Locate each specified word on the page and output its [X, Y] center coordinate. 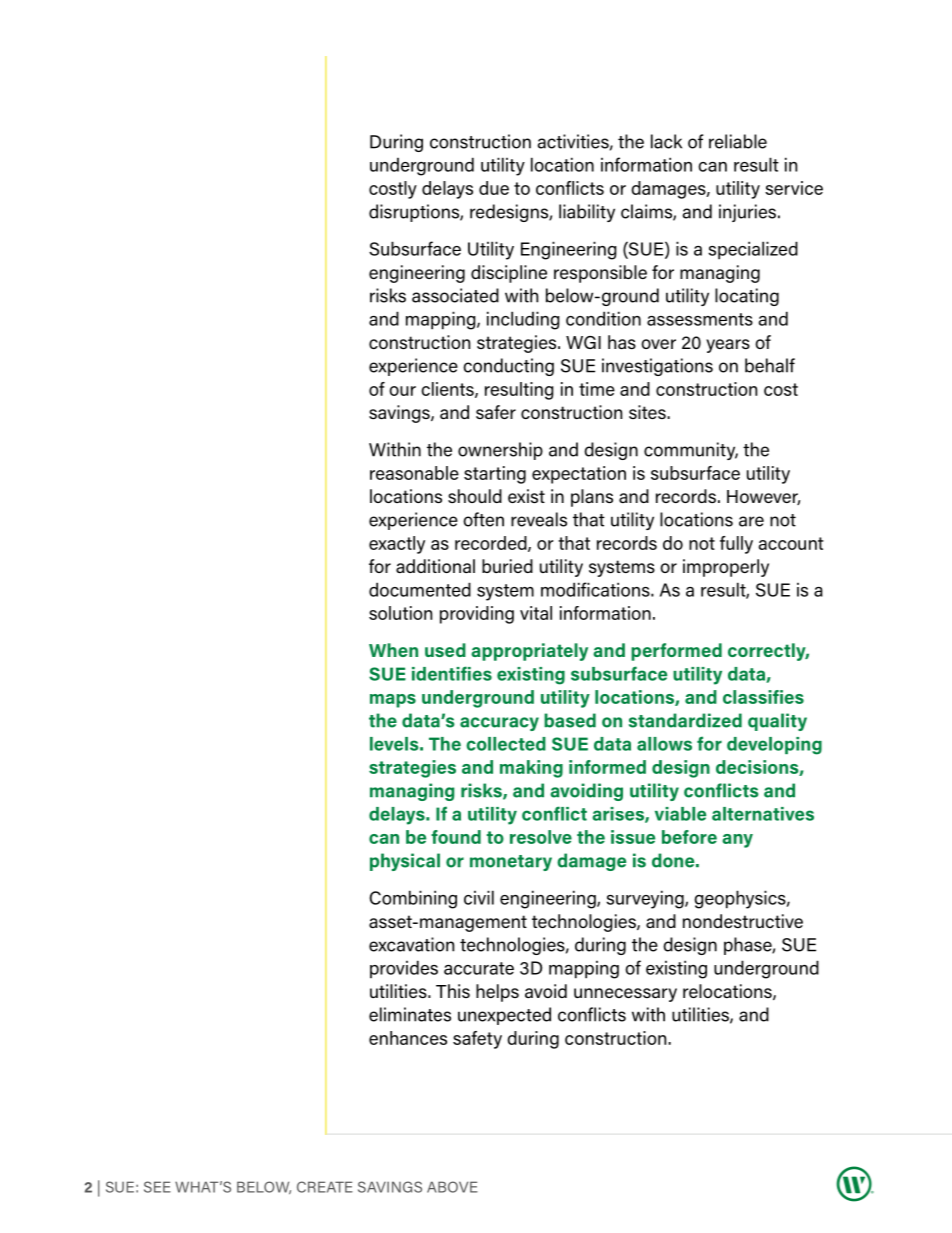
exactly [397, 545]
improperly [726, 568]
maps [393, 701]
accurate [479, 968]
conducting [508, 367]
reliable [738, 141]
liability [587, 213]
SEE [157, 1187]
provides [404, 969]
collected [506, 744]
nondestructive [743, 921]
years [728, 346]
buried [507, 566]
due [494, 188]
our [402, 391]
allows [664, 744]
